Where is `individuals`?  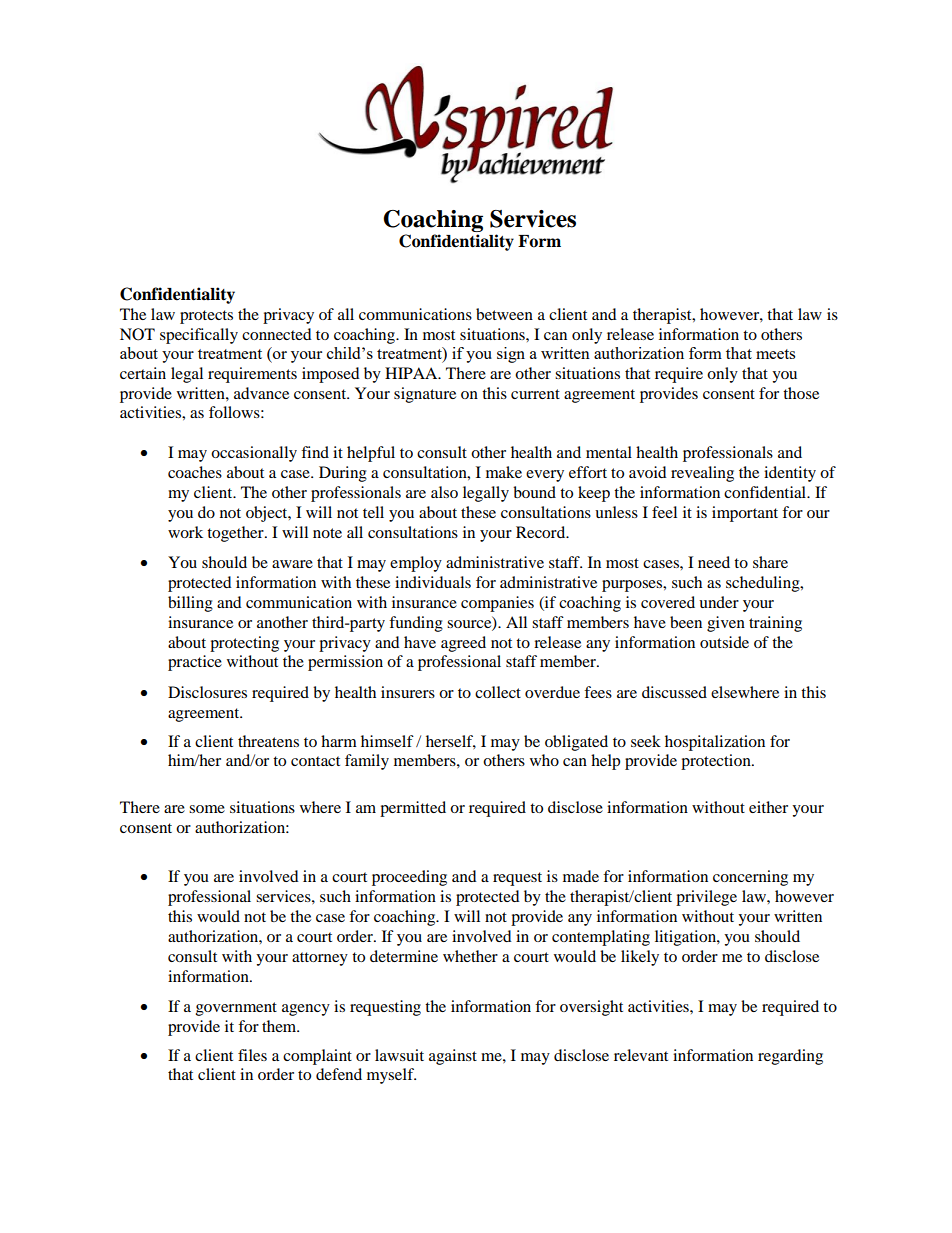 individuals is located at coordinates (433, 582).
